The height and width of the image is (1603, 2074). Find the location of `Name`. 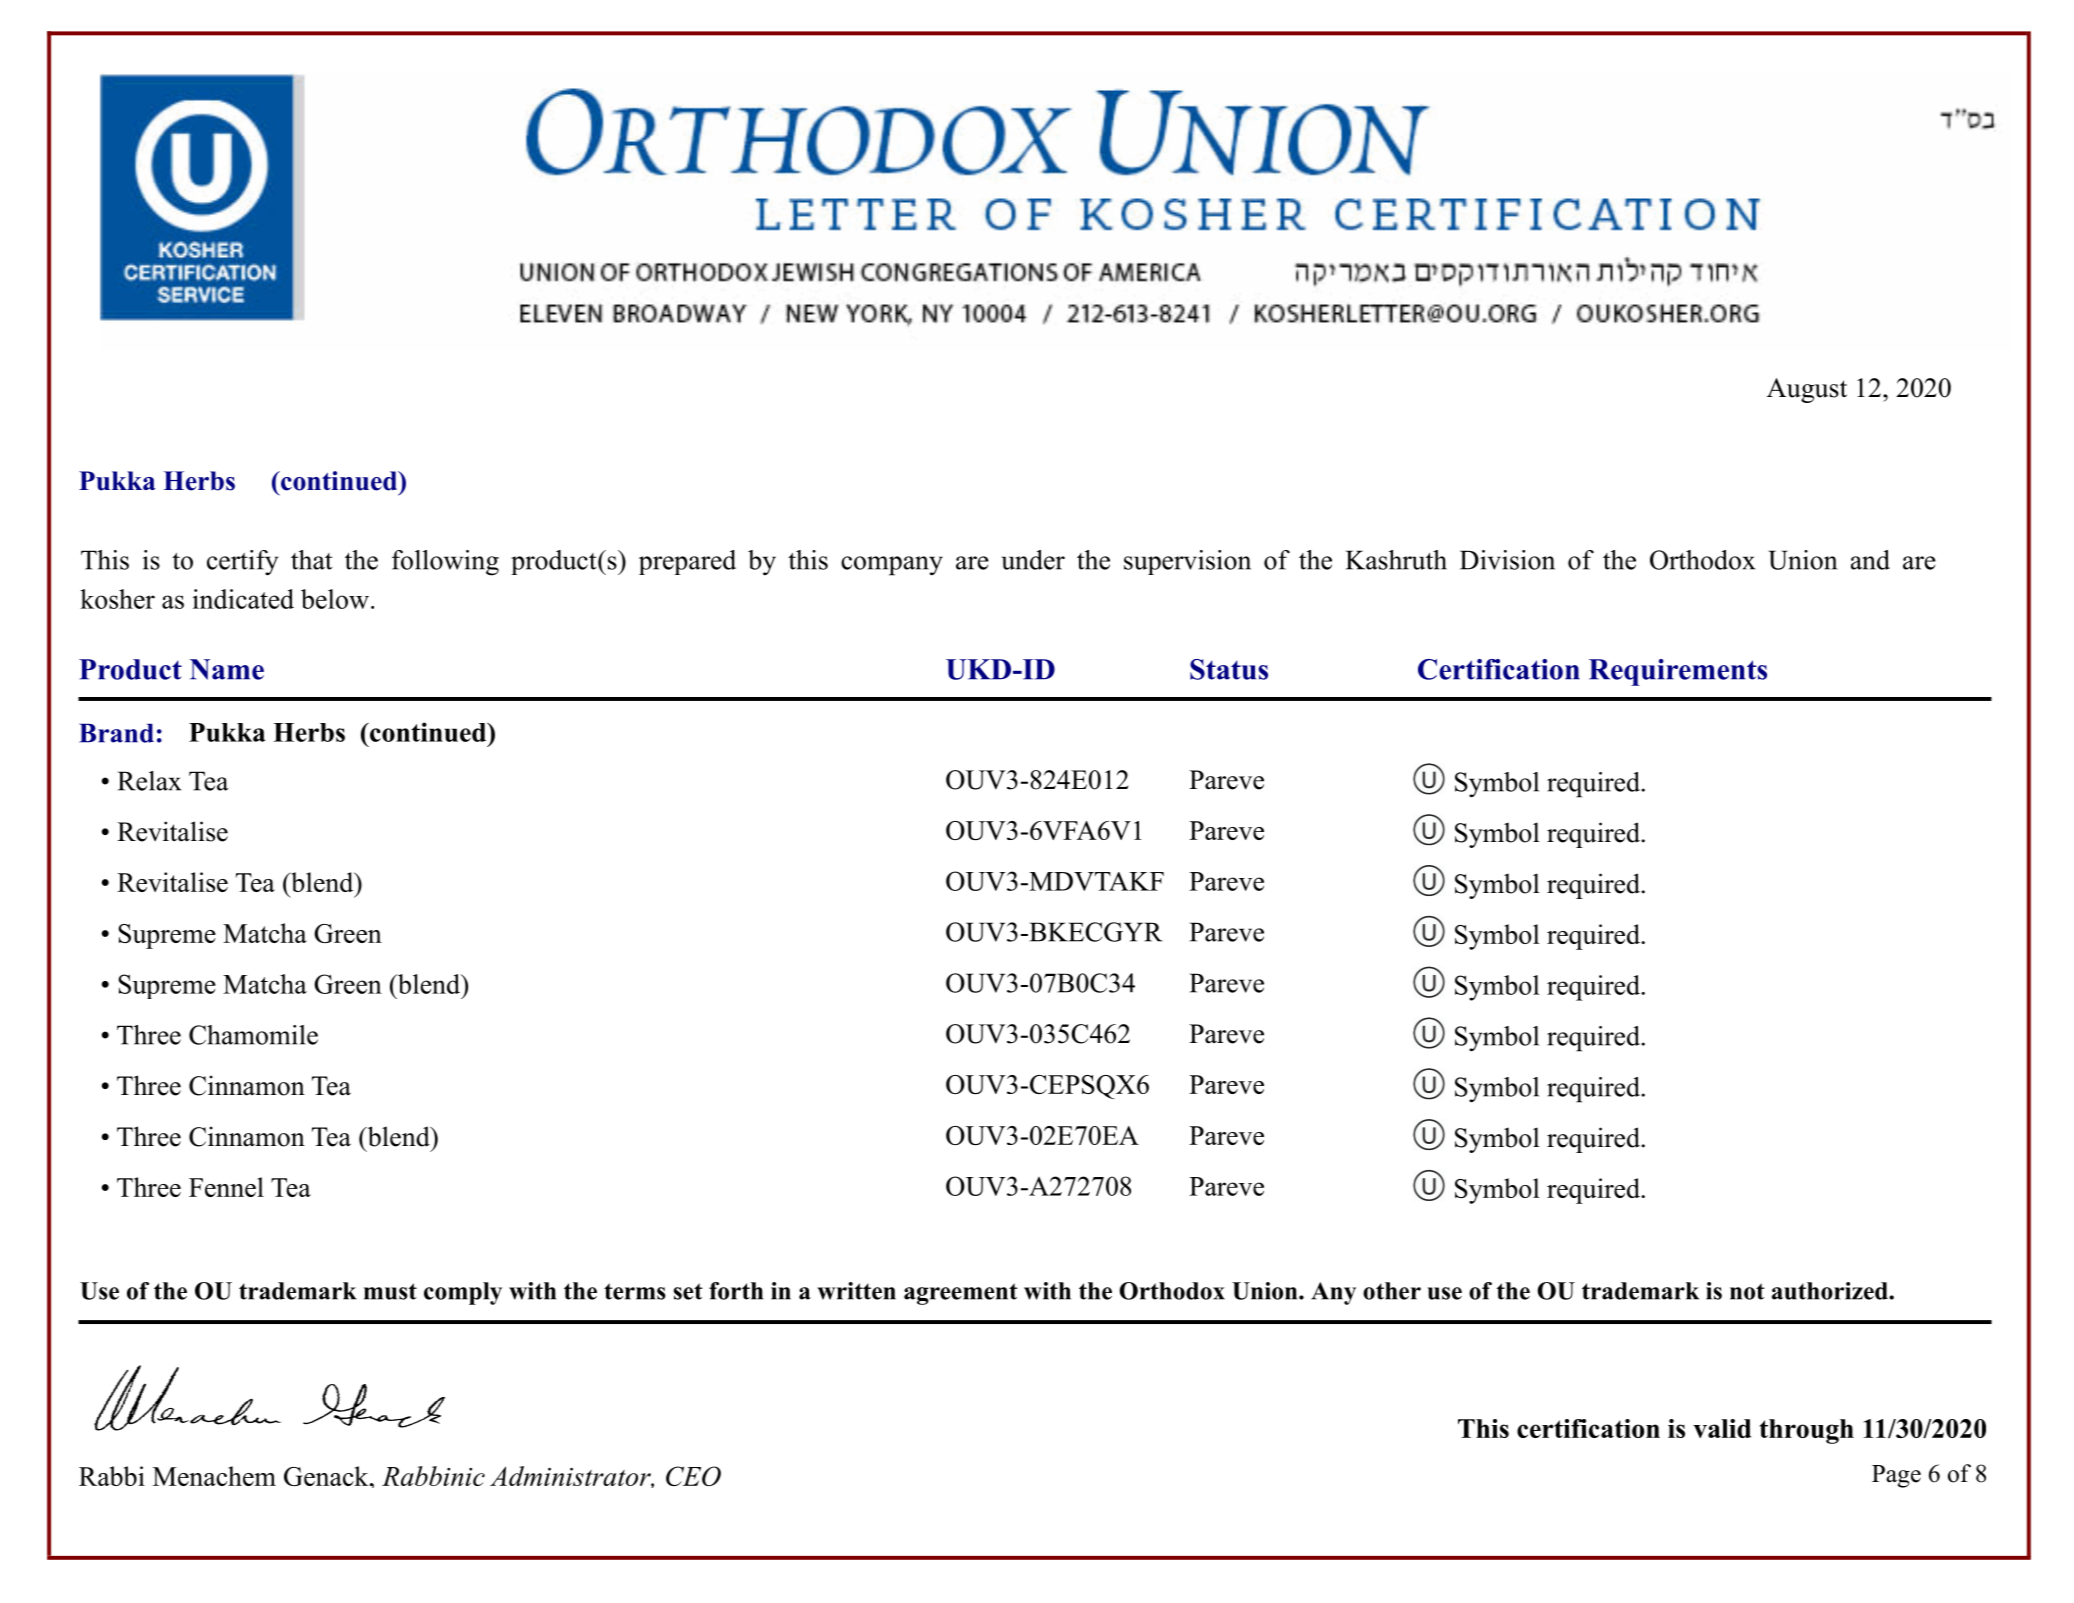

Name is located at coordinates (227, 669).
